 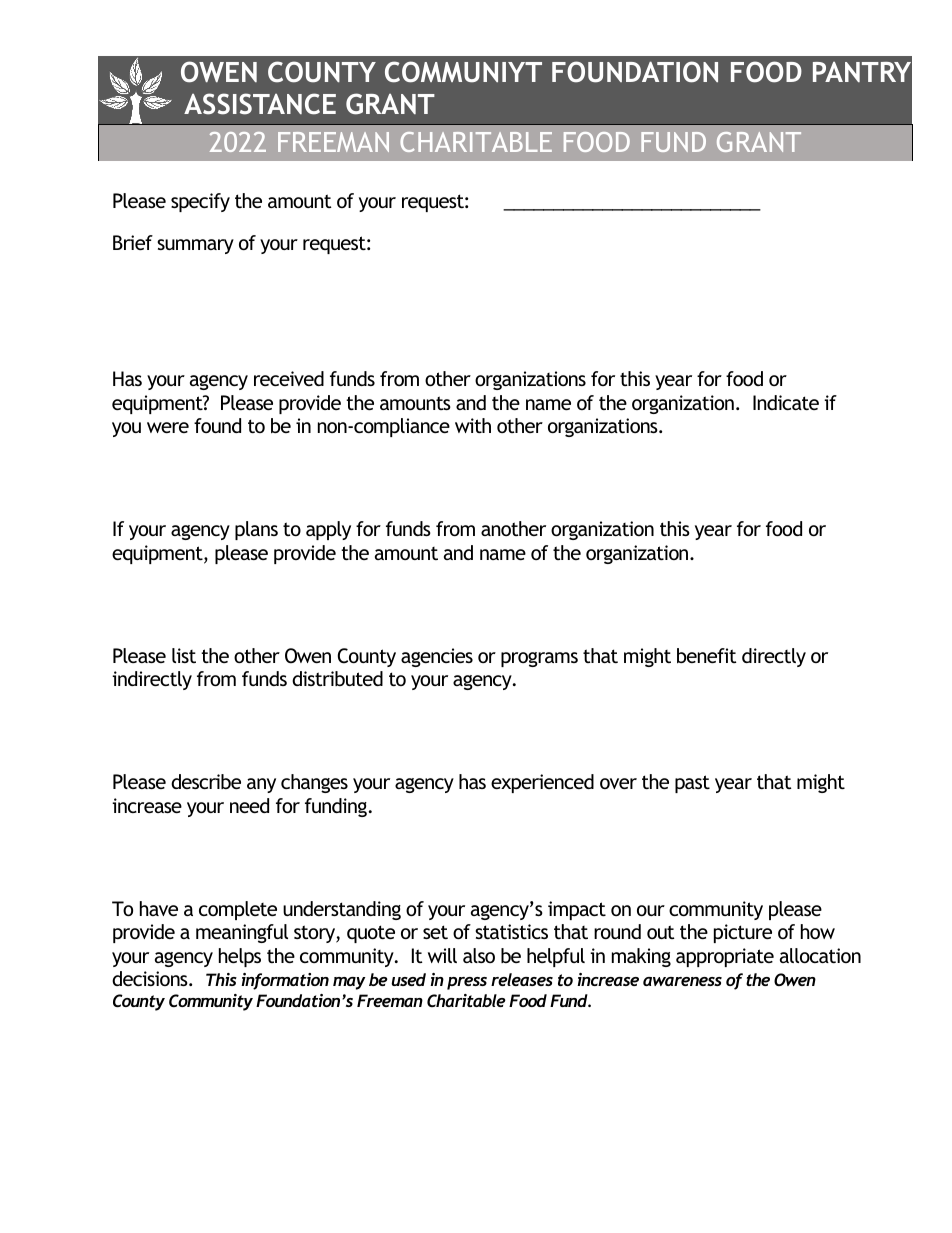 I want to click on benefit, so click(x=707, y=655).
